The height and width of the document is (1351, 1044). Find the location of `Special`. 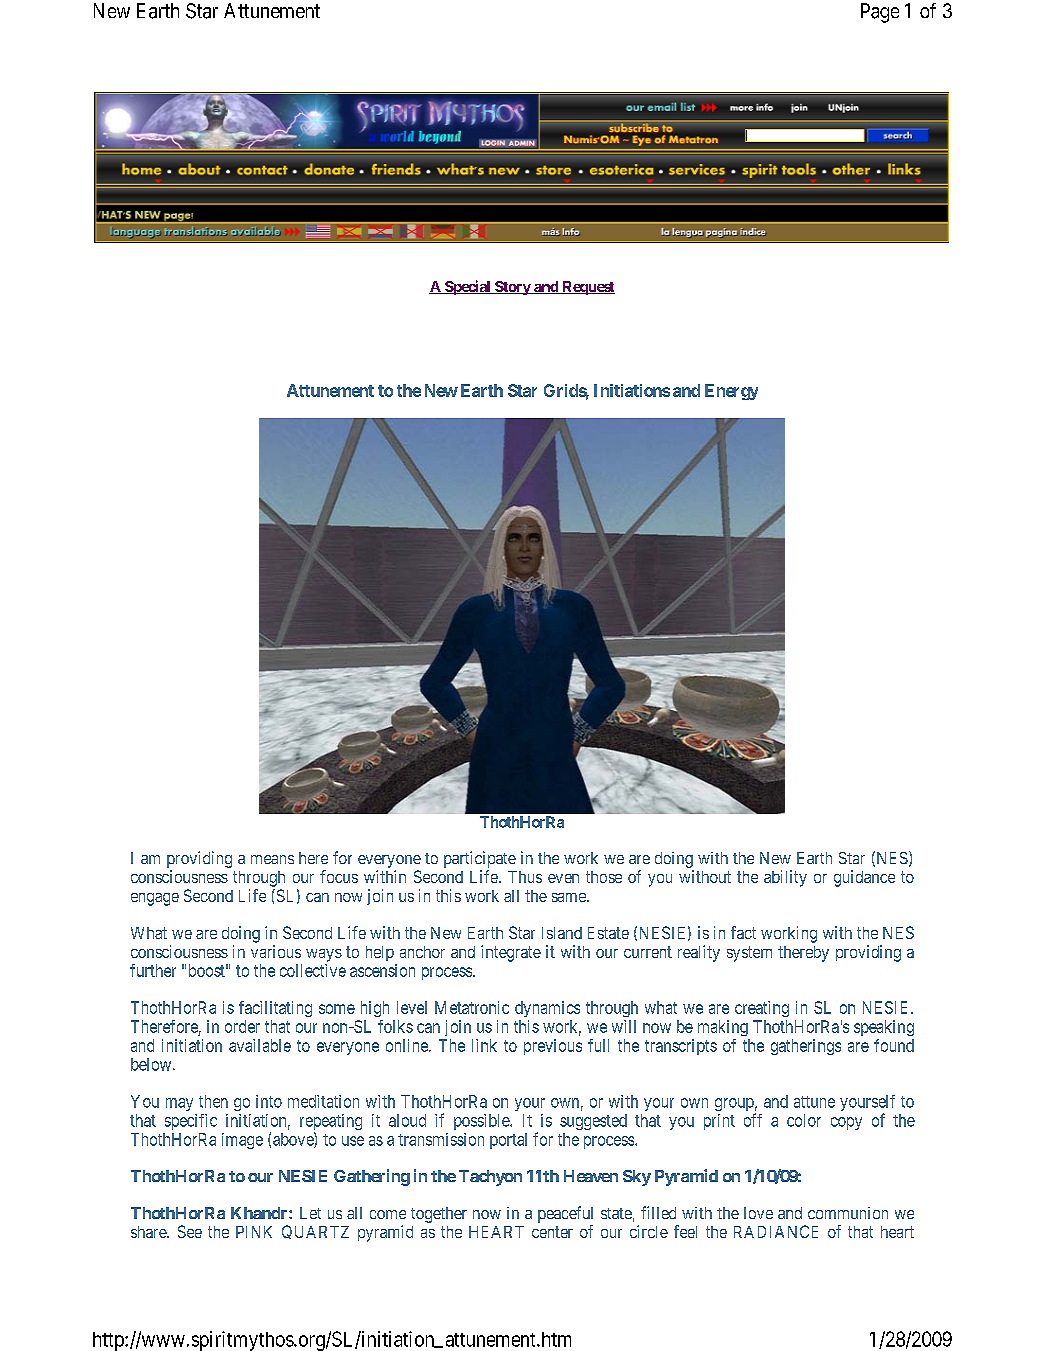

Special is located at coordinates (467, 287).
